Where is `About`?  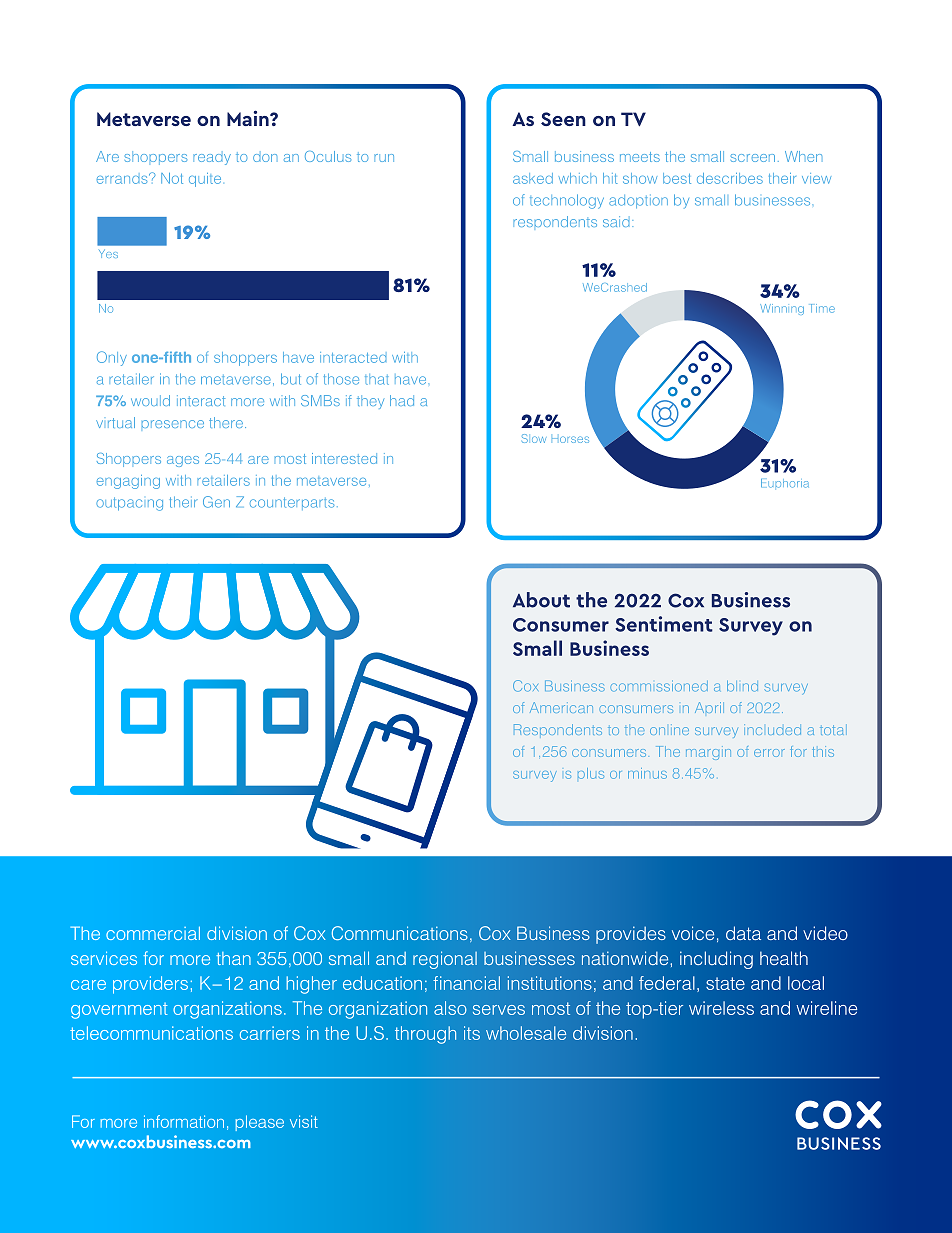 About is located at coordinates (541, 600).
